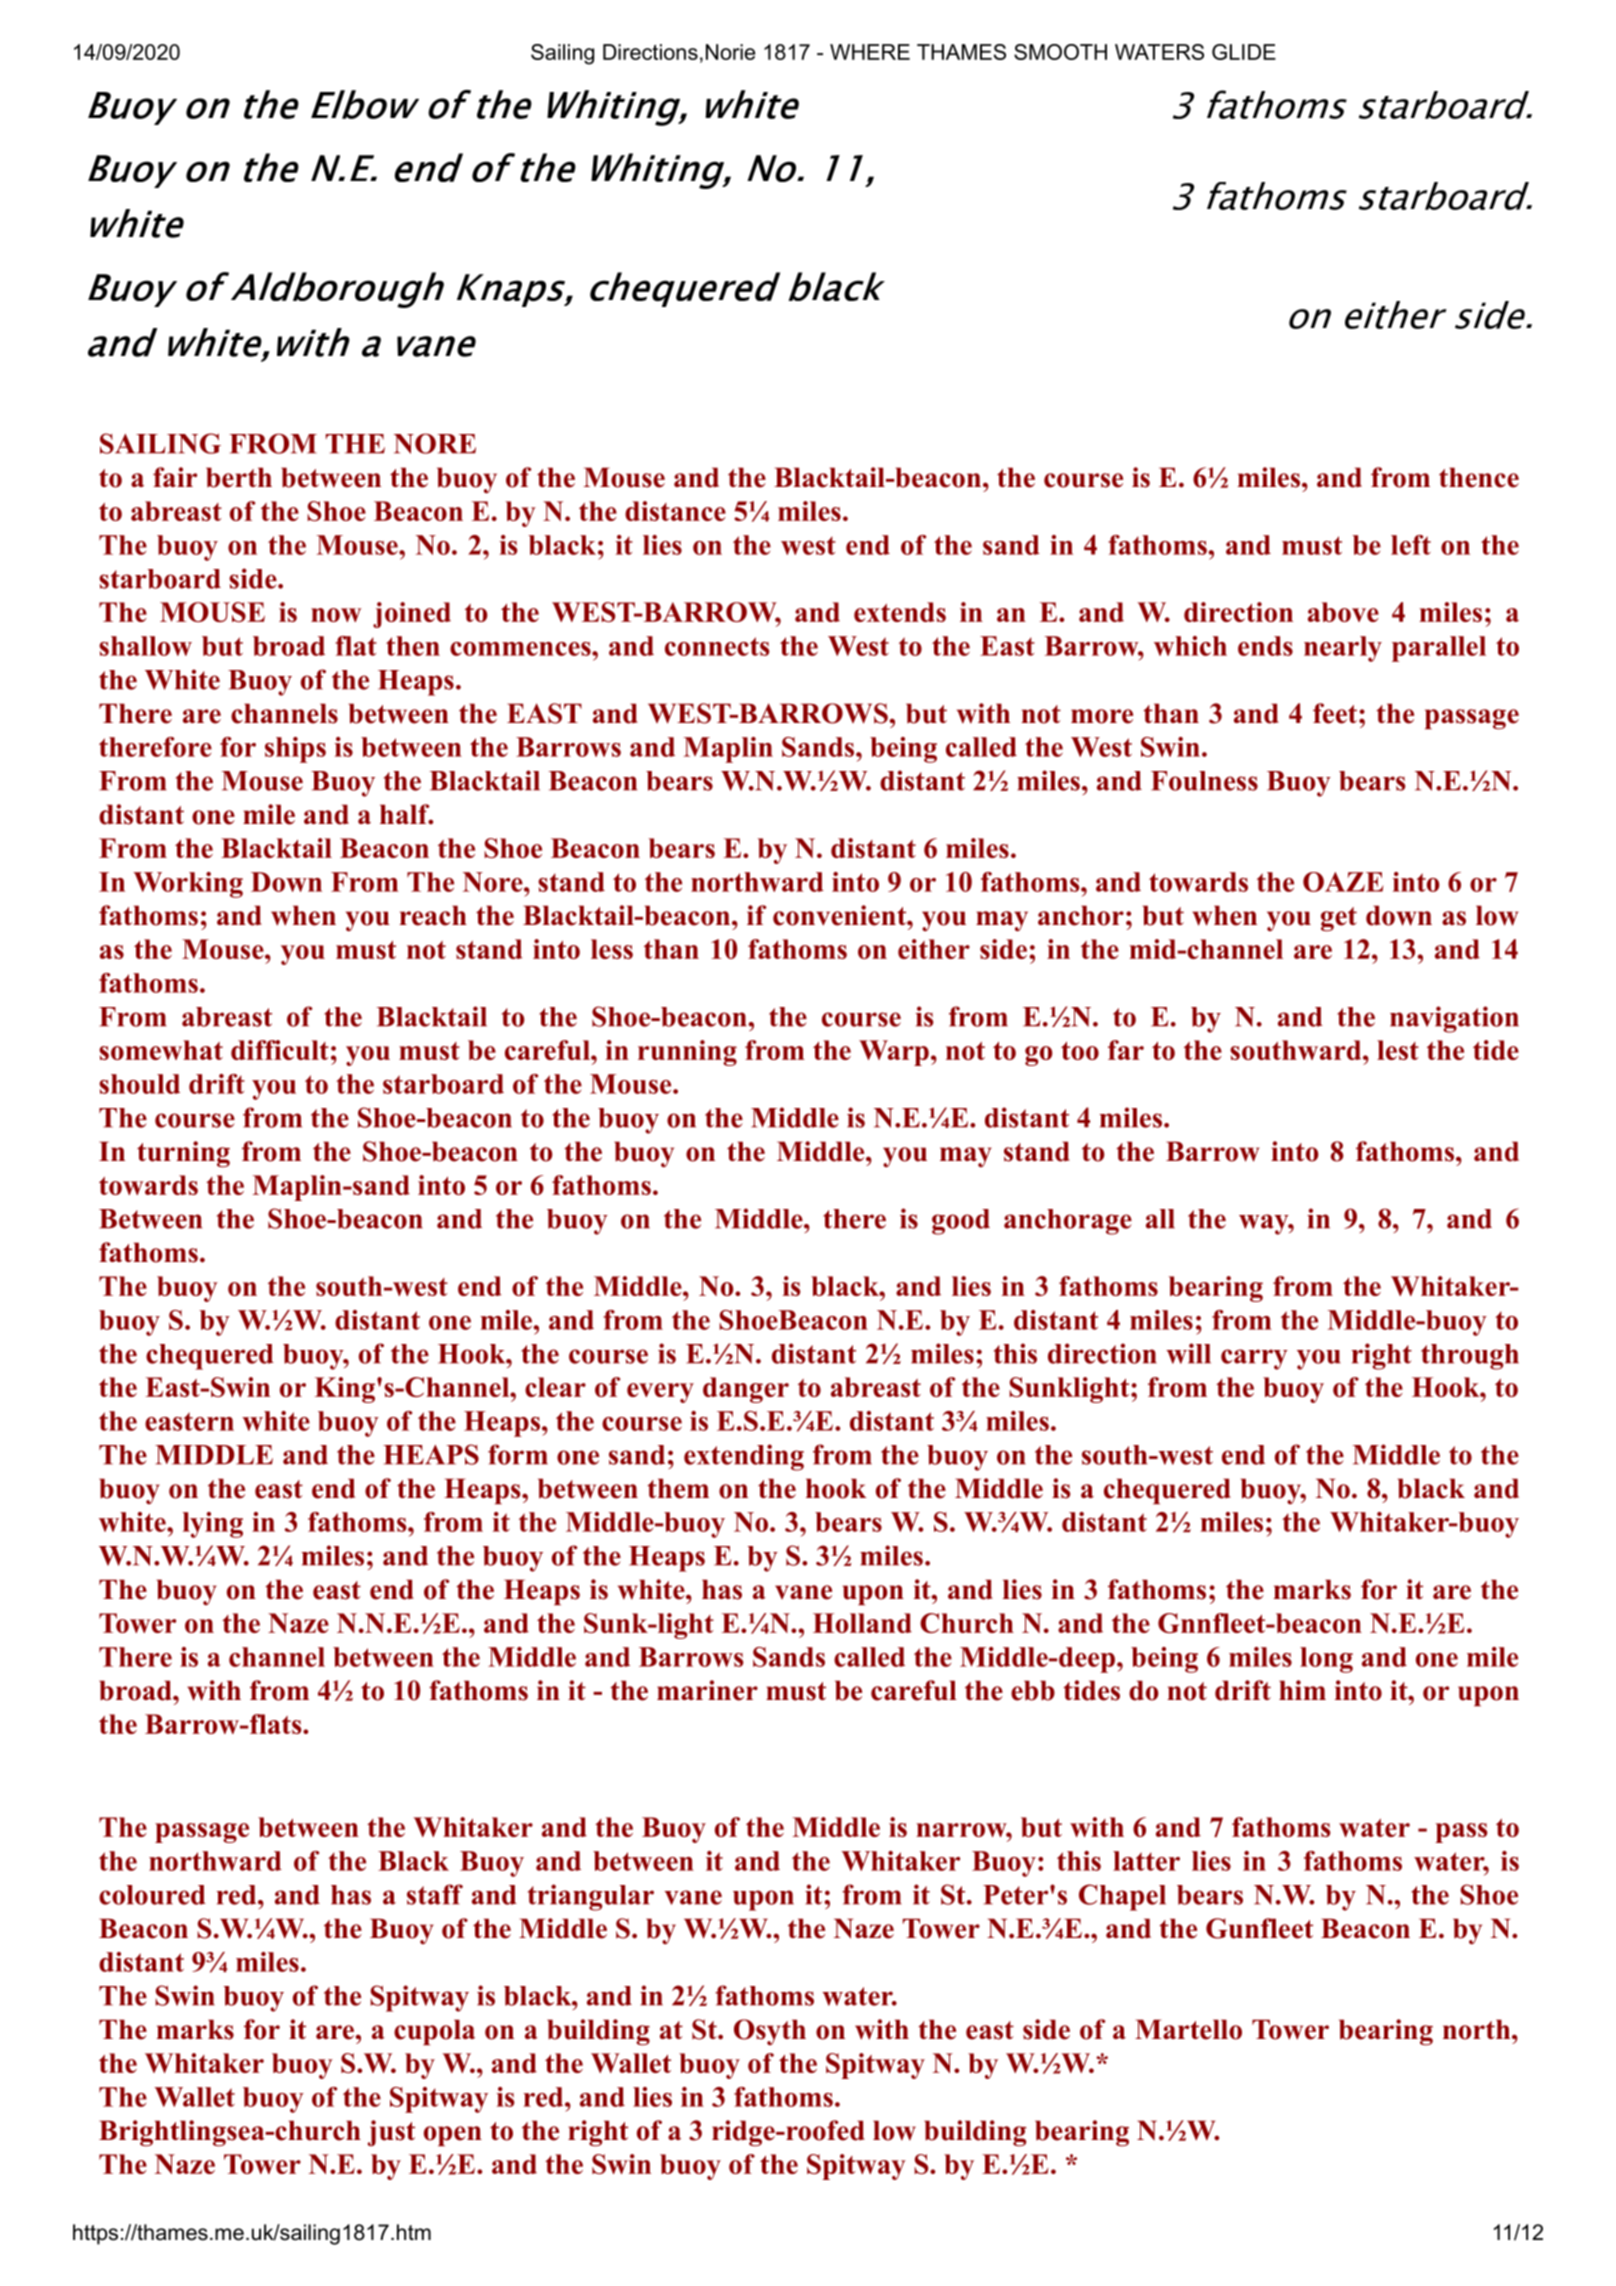 This screenshot has width=1616, height=2286. Describe the element at coordinates (1343, 612) in the screenshot. I see `above` at that location.
